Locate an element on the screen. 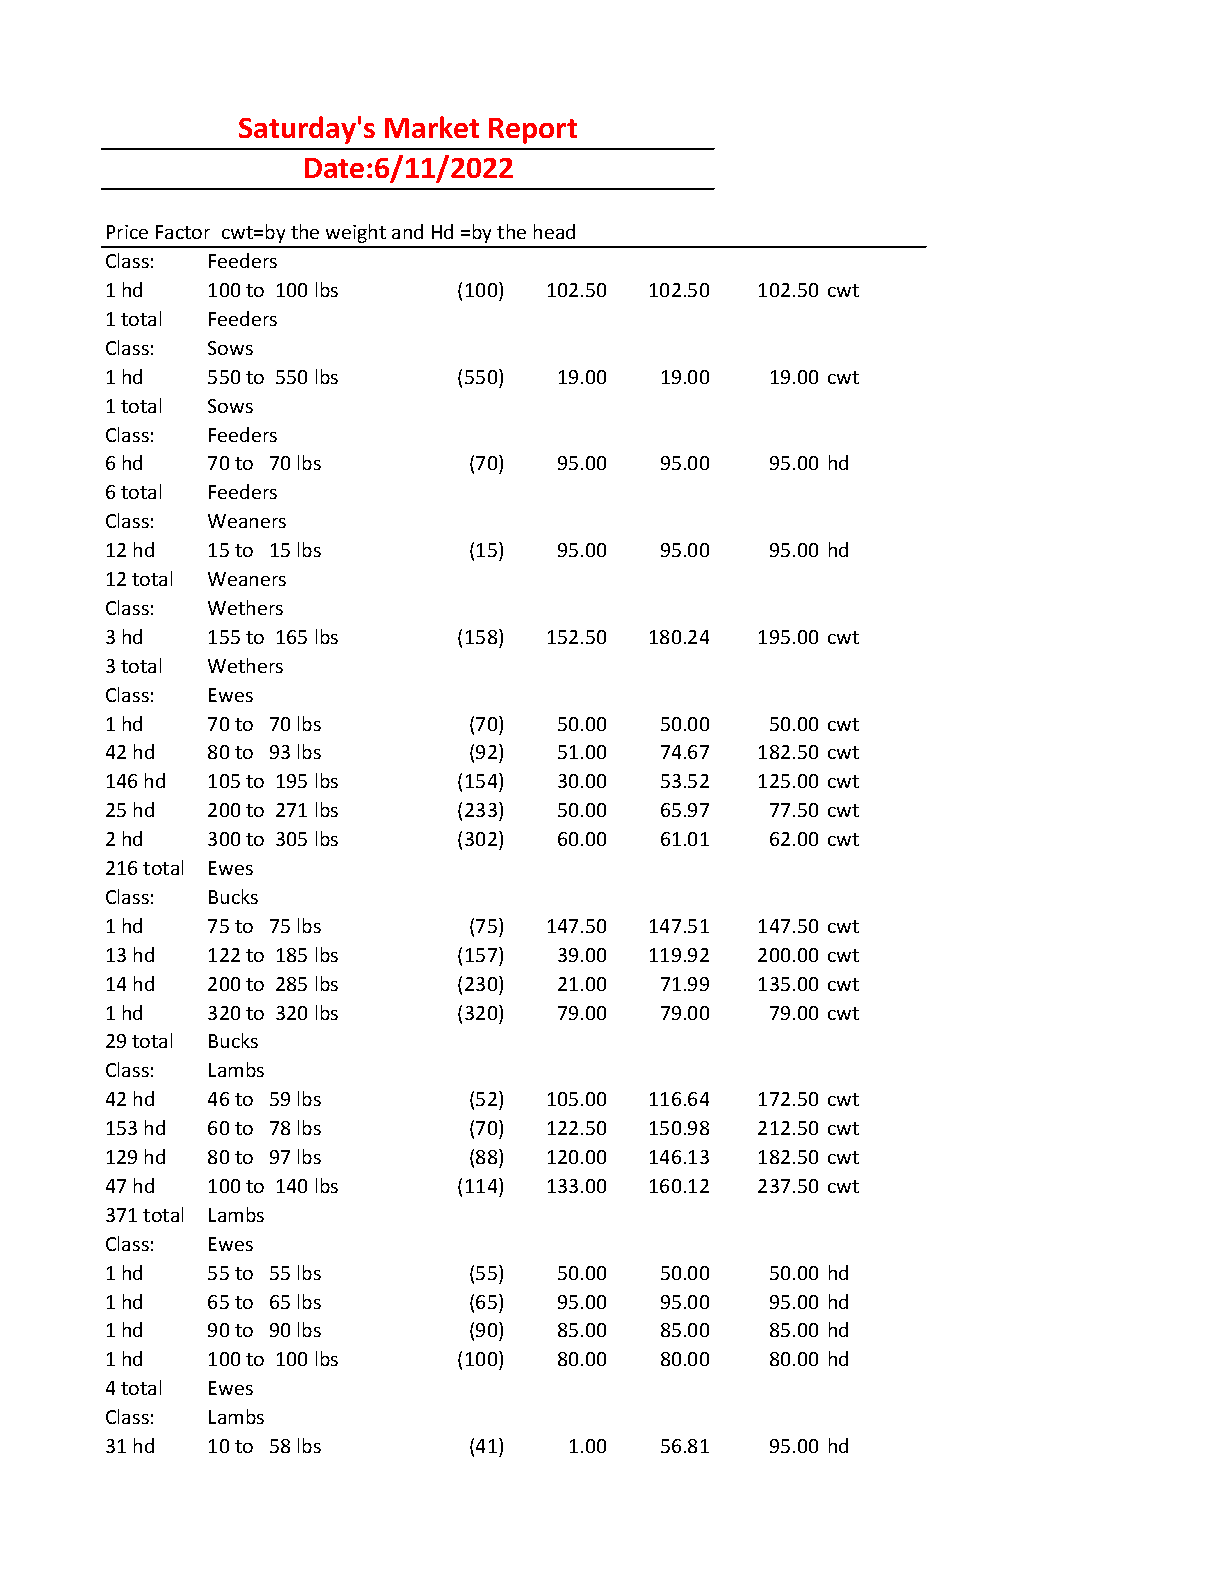 This screenshot has height=1576, width=1218. Report is located at coordinates (533, 131).
